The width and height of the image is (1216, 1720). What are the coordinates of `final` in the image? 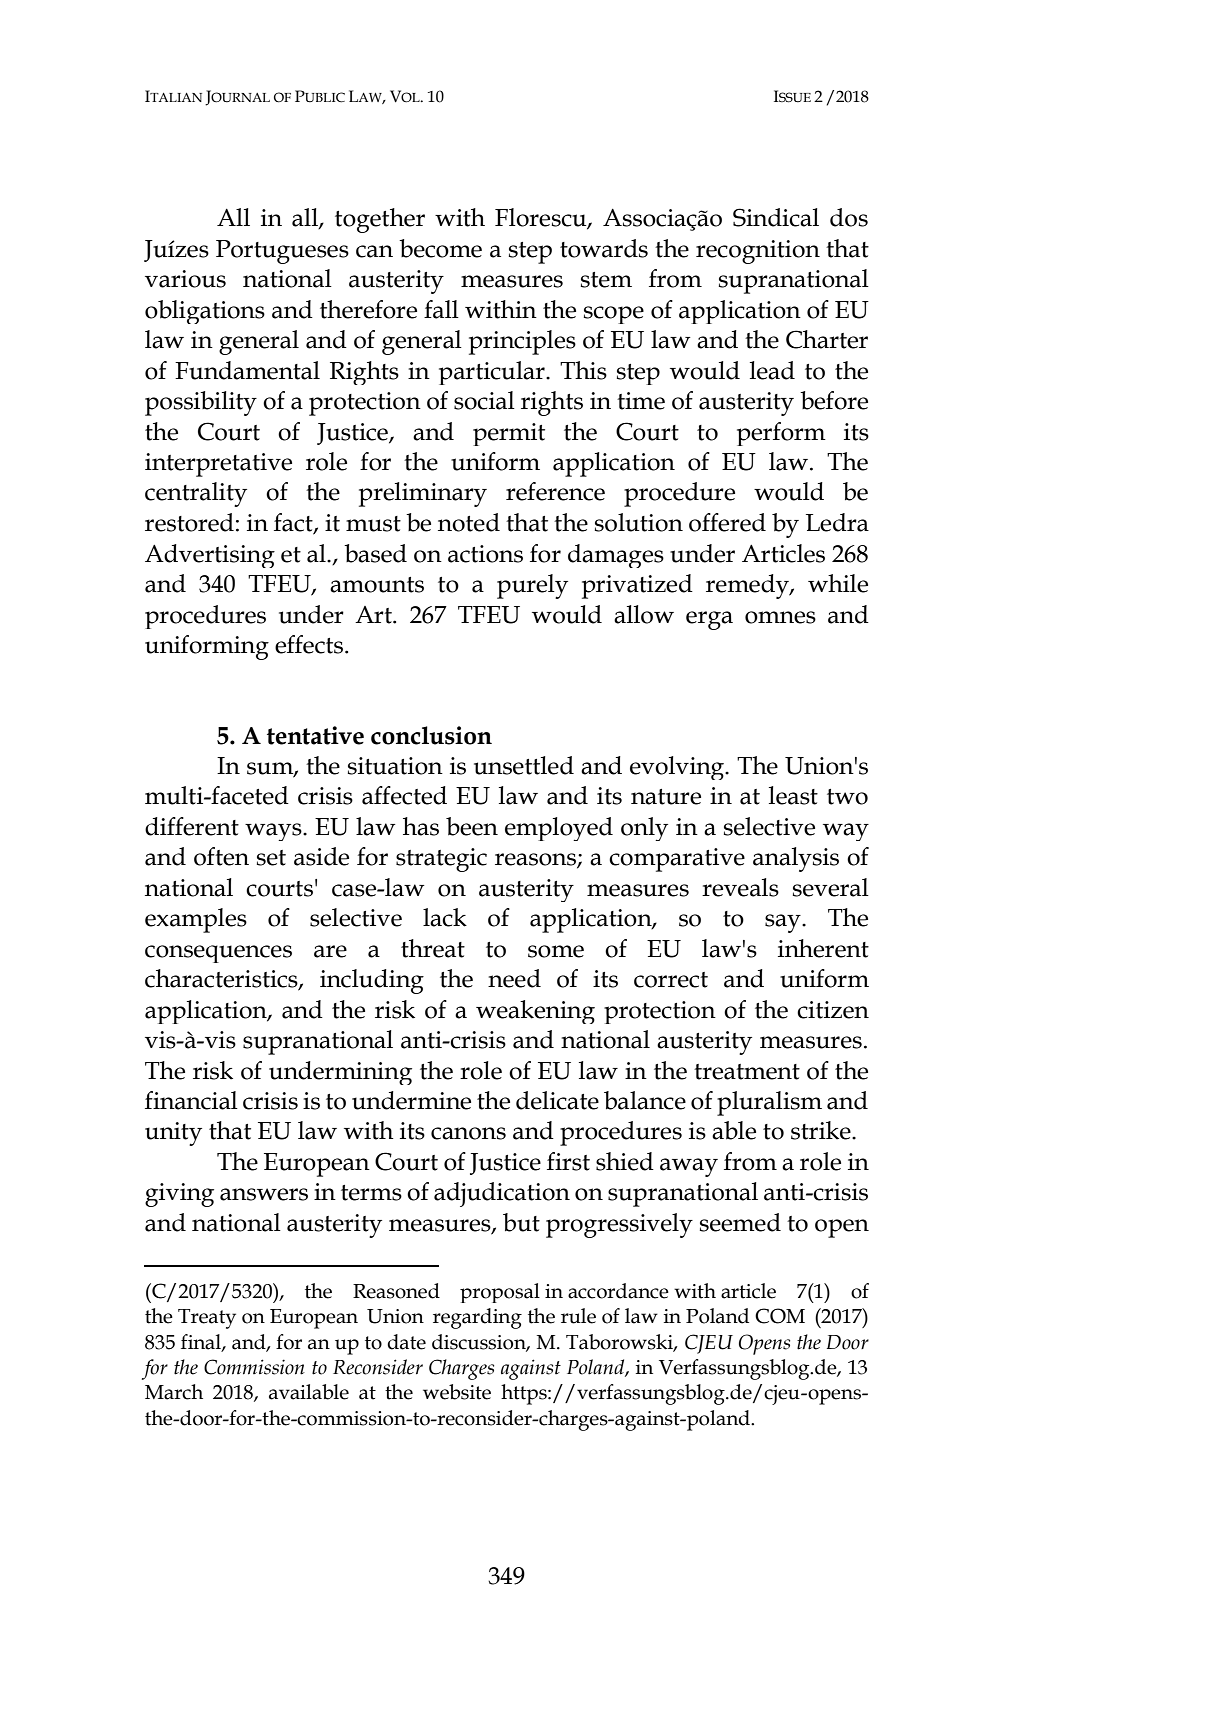 It's located at (202, 1342).
